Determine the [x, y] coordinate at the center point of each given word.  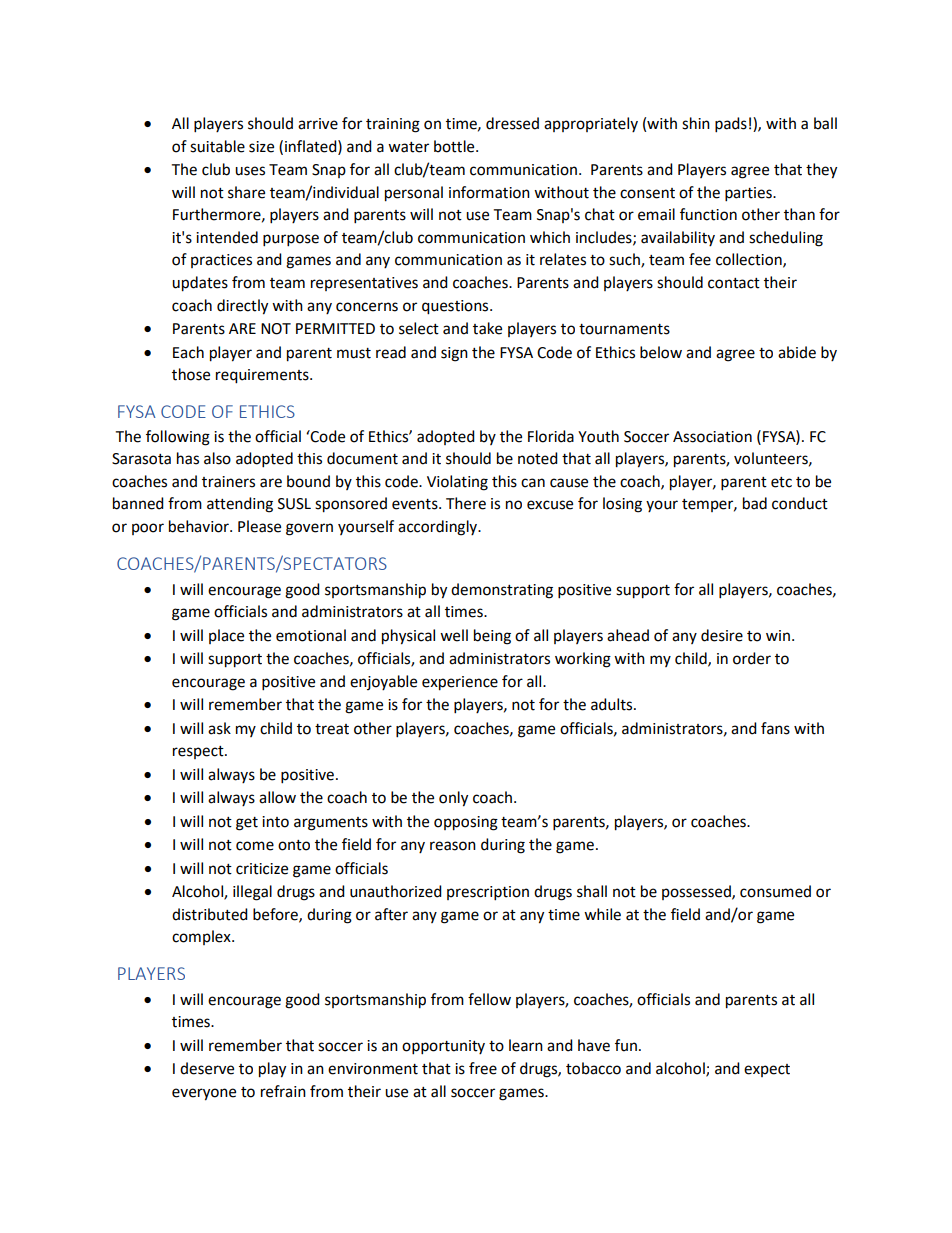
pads [731, 125]
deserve [207, 1068]
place [226, 636]
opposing [466, 823]
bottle [455, 146]
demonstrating [502, 591]
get [247, 824]
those [191, 374]
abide [797, 352]
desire [722, 635]
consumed [775, 891]
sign [454, 354]
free [483, 1068]
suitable [217, 146]
